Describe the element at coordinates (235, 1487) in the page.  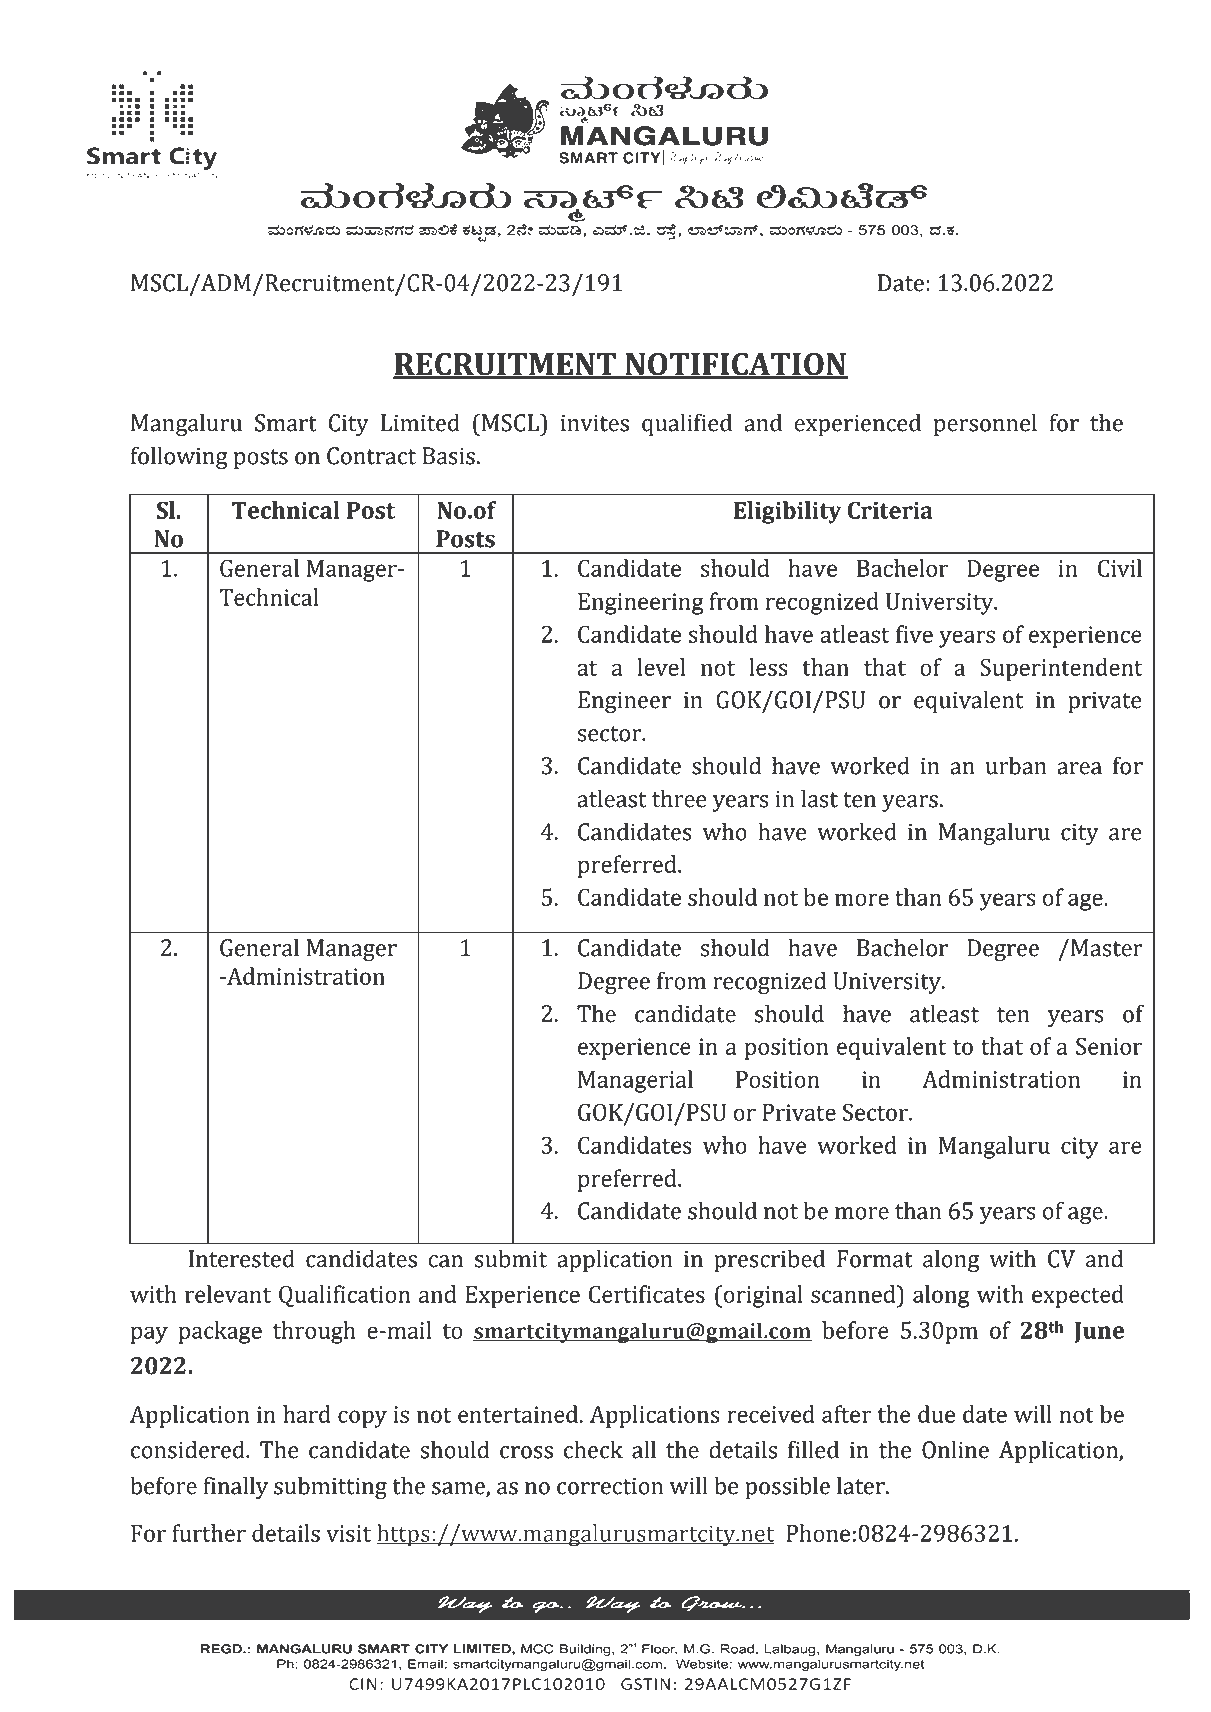
I see `finally` at that location.
